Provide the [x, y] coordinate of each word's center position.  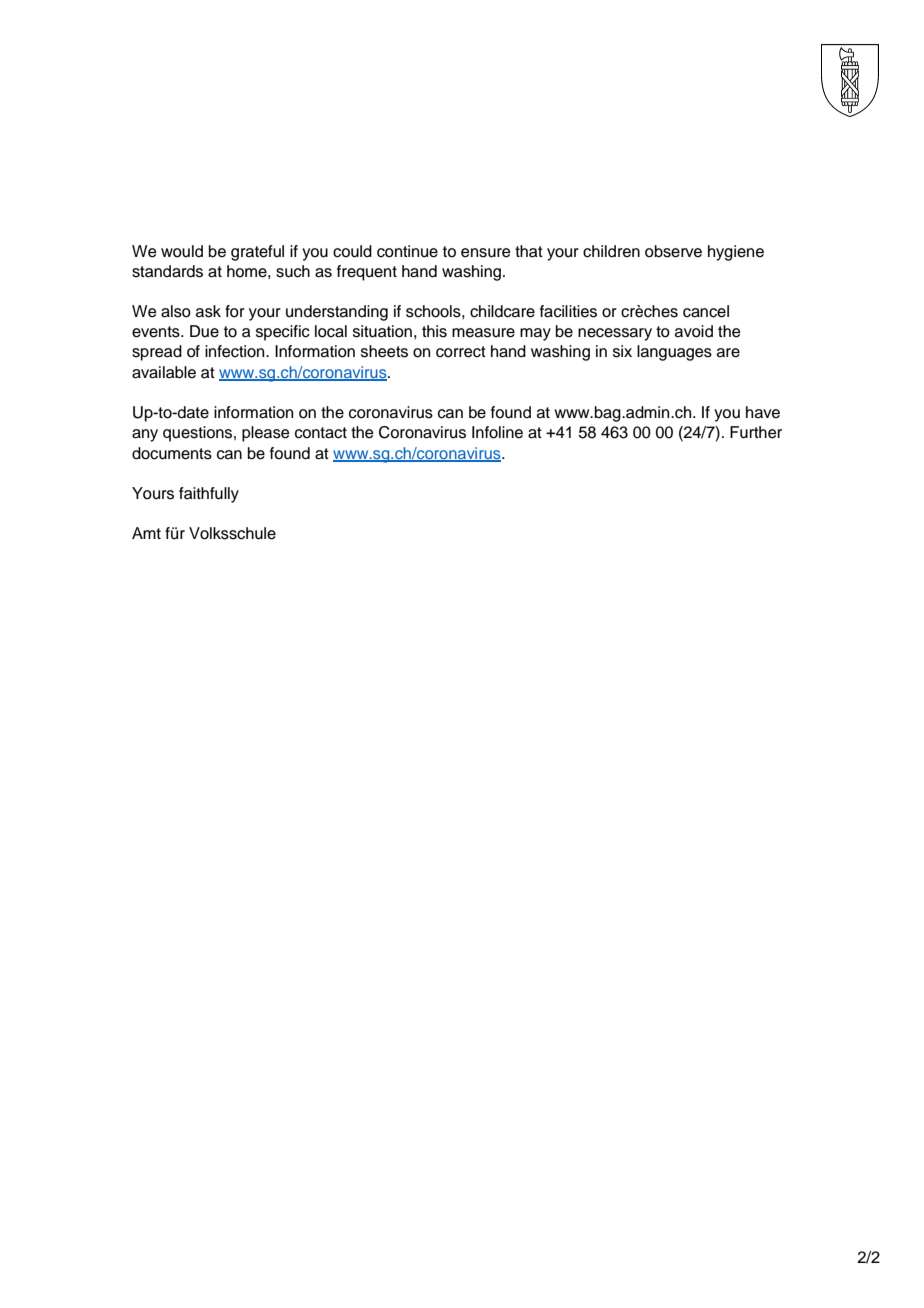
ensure [486, 253]
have [763, 412]
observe [673, 251]
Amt [146, 533]
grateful [257, 253]
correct [461, 352]
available [164, 372]
